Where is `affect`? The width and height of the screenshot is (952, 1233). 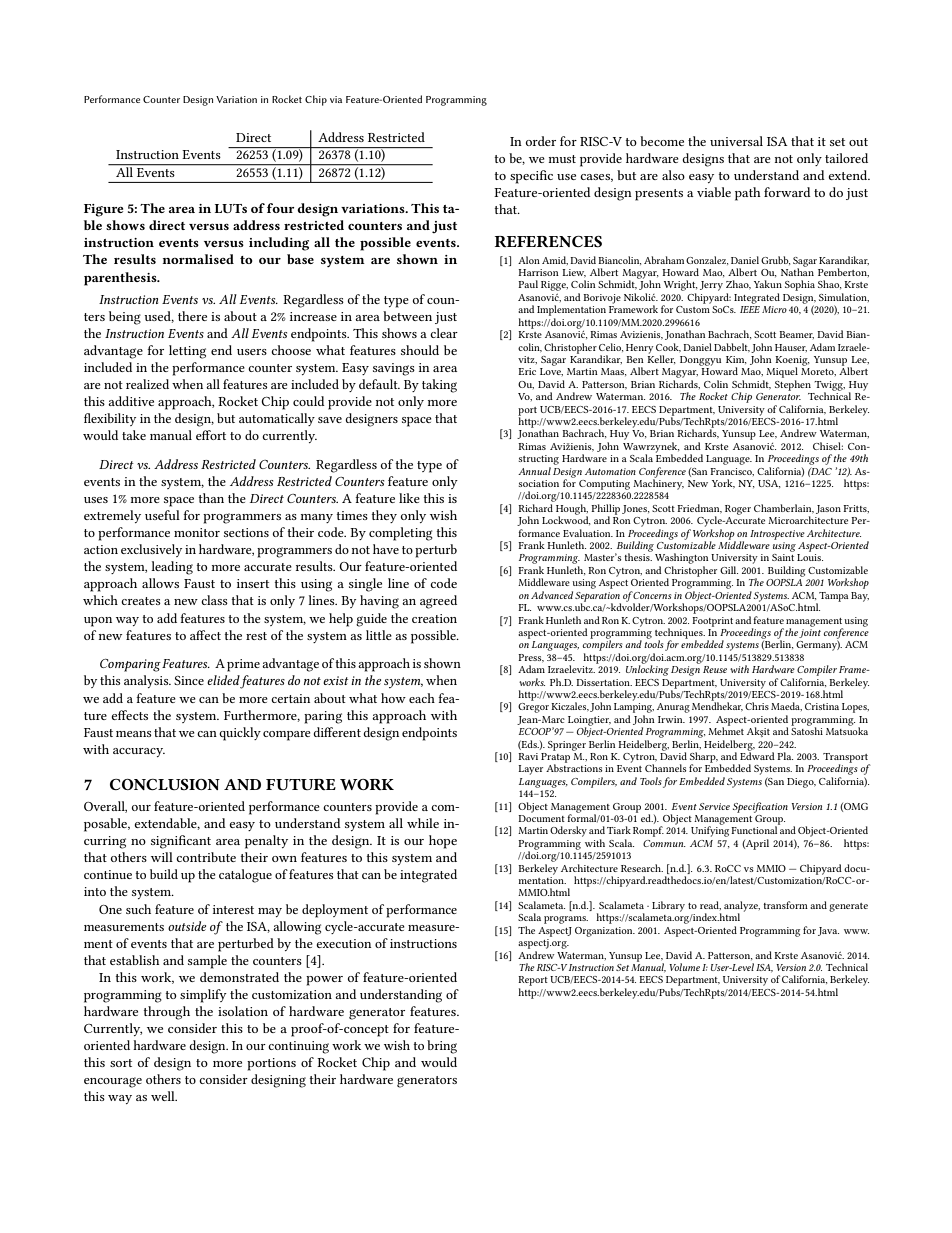
affect is located at coordinates (205, 635).
